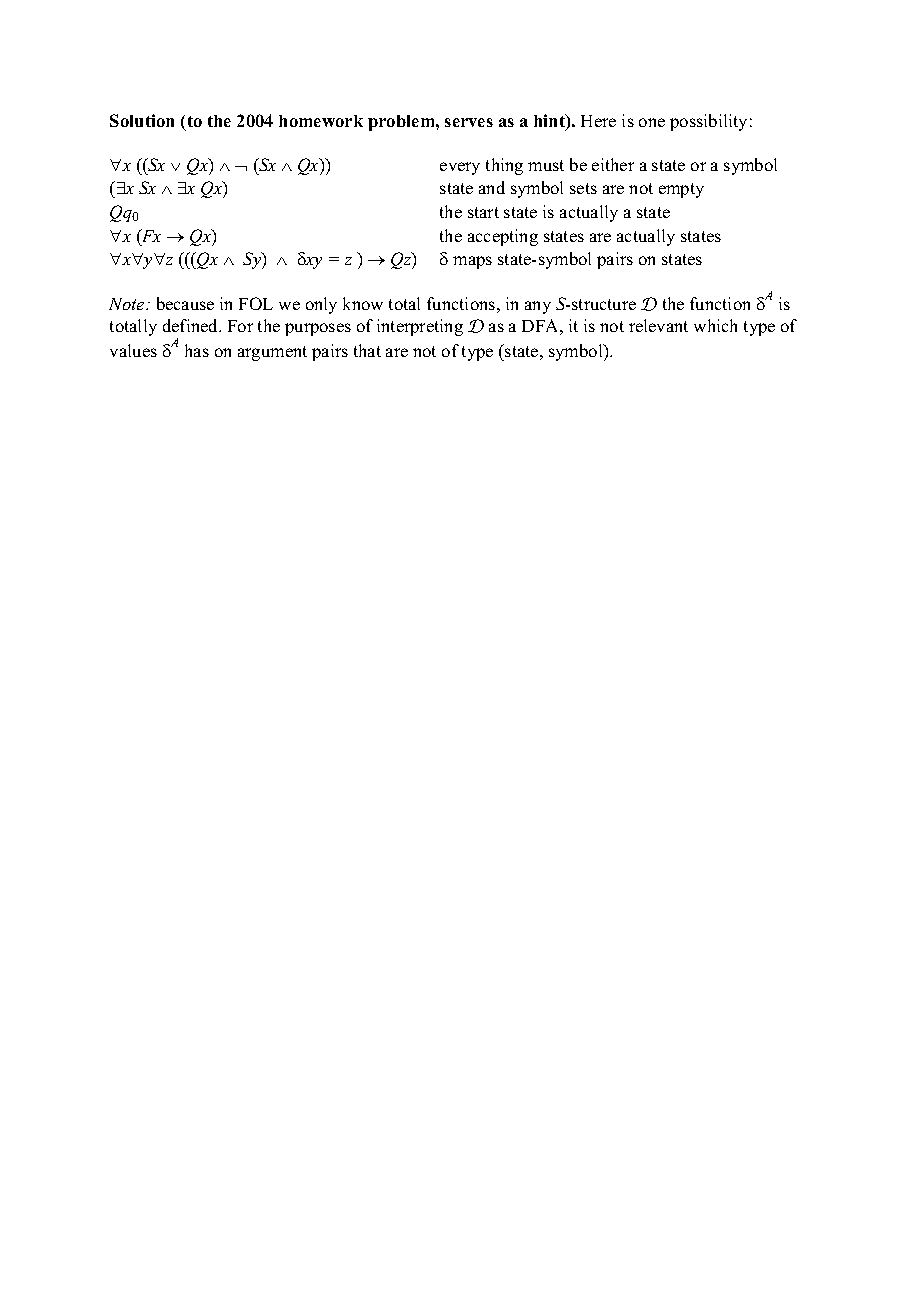 This page has width=924, height=1308. What do you see at coordinates (469, 122) in the page?
I see `serves` at bounding box center [469, 122].
